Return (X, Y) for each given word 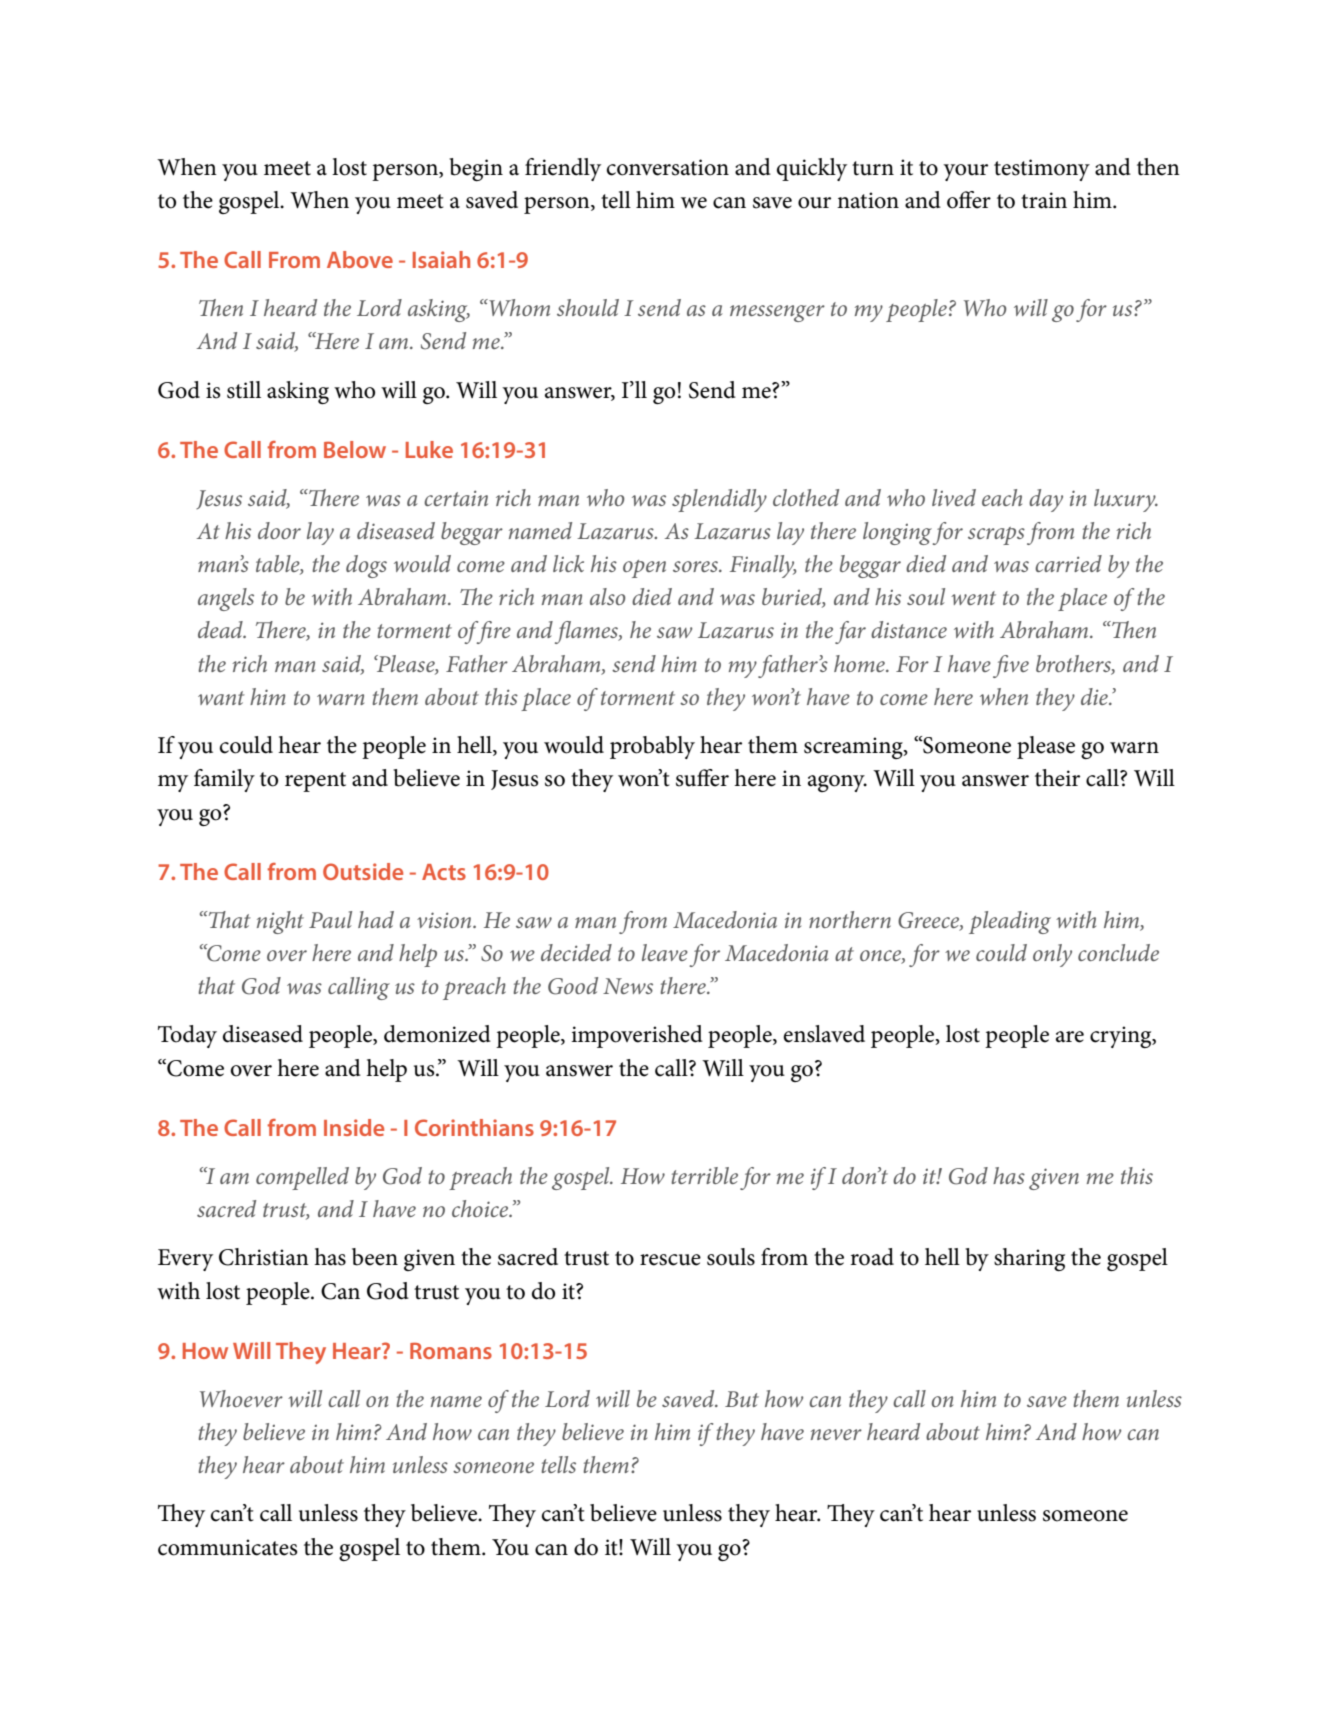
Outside (363, 871)
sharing (1029, 1259)
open (644, 569)
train (1044, 200)
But (742, 1399)
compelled (302, 1178)
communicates (227, 1547)
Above (360, 259)
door (279, 530)
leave (665, 952)
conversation (668, 167)
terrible (704, 1175)
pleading (1010, 922)
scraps (996, 536)
